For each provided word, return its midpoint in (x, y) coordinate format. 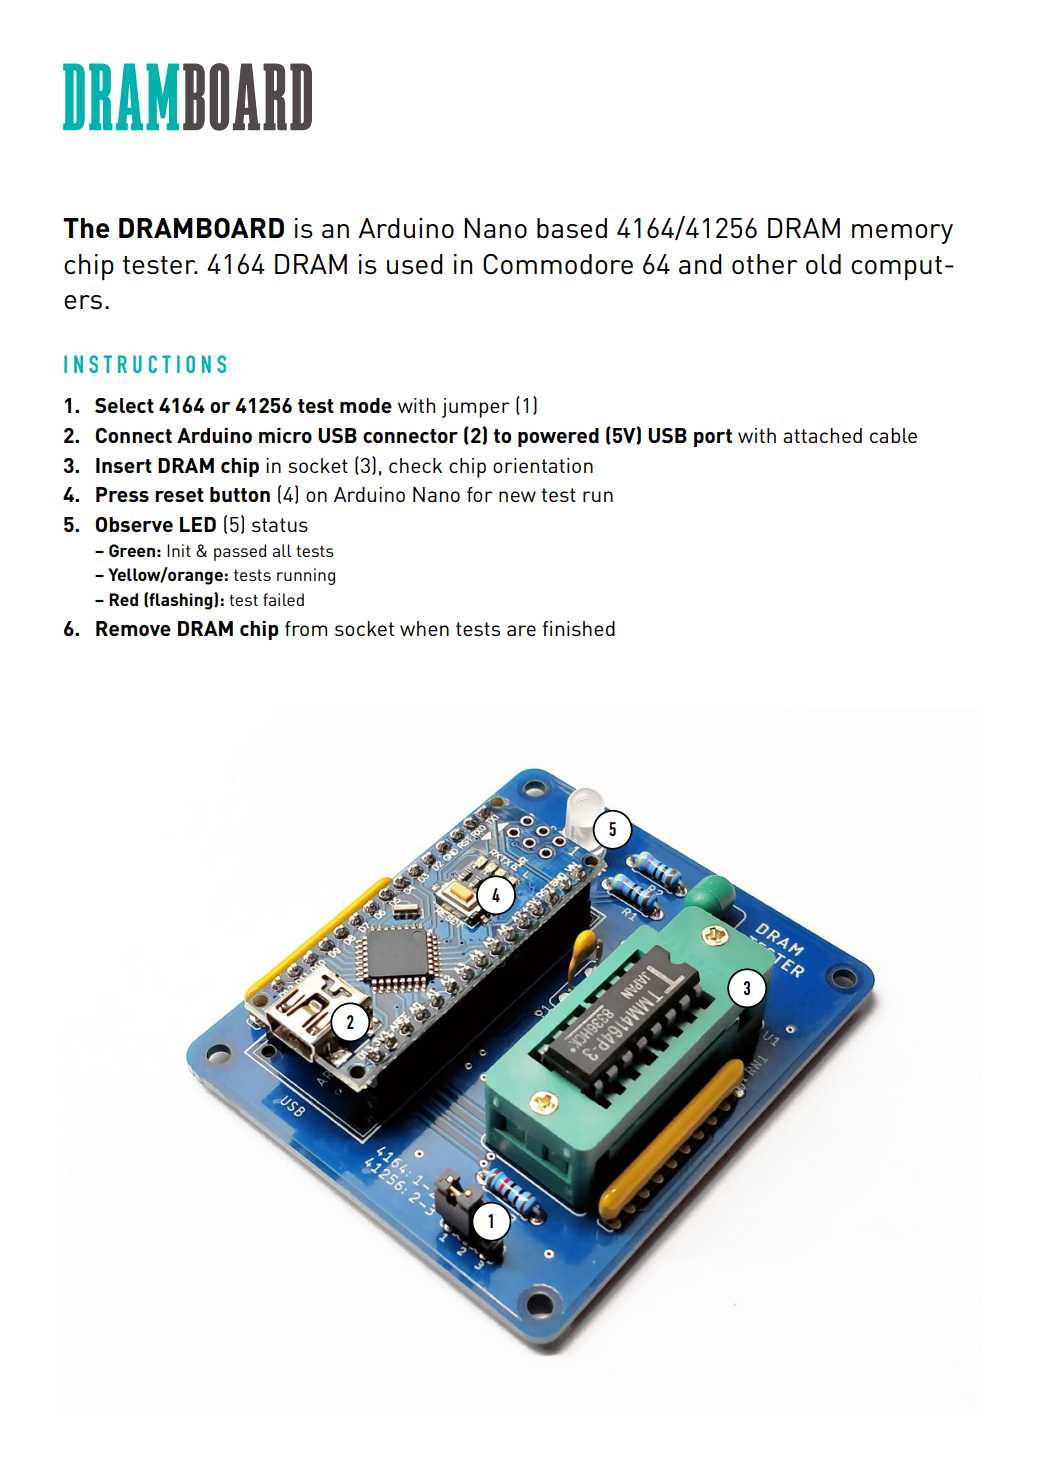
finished (579, 628)
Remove (133, 628)
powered (558, 437)
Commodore (558, 264)
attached (822, 435)
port (713, 438)
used (415, 264)
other (765, 264)
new (517, 496)
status (280, 525)
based (572, 228)
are (521, 630)
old (823, 264)
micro (285, 435)
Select (124, 405)
